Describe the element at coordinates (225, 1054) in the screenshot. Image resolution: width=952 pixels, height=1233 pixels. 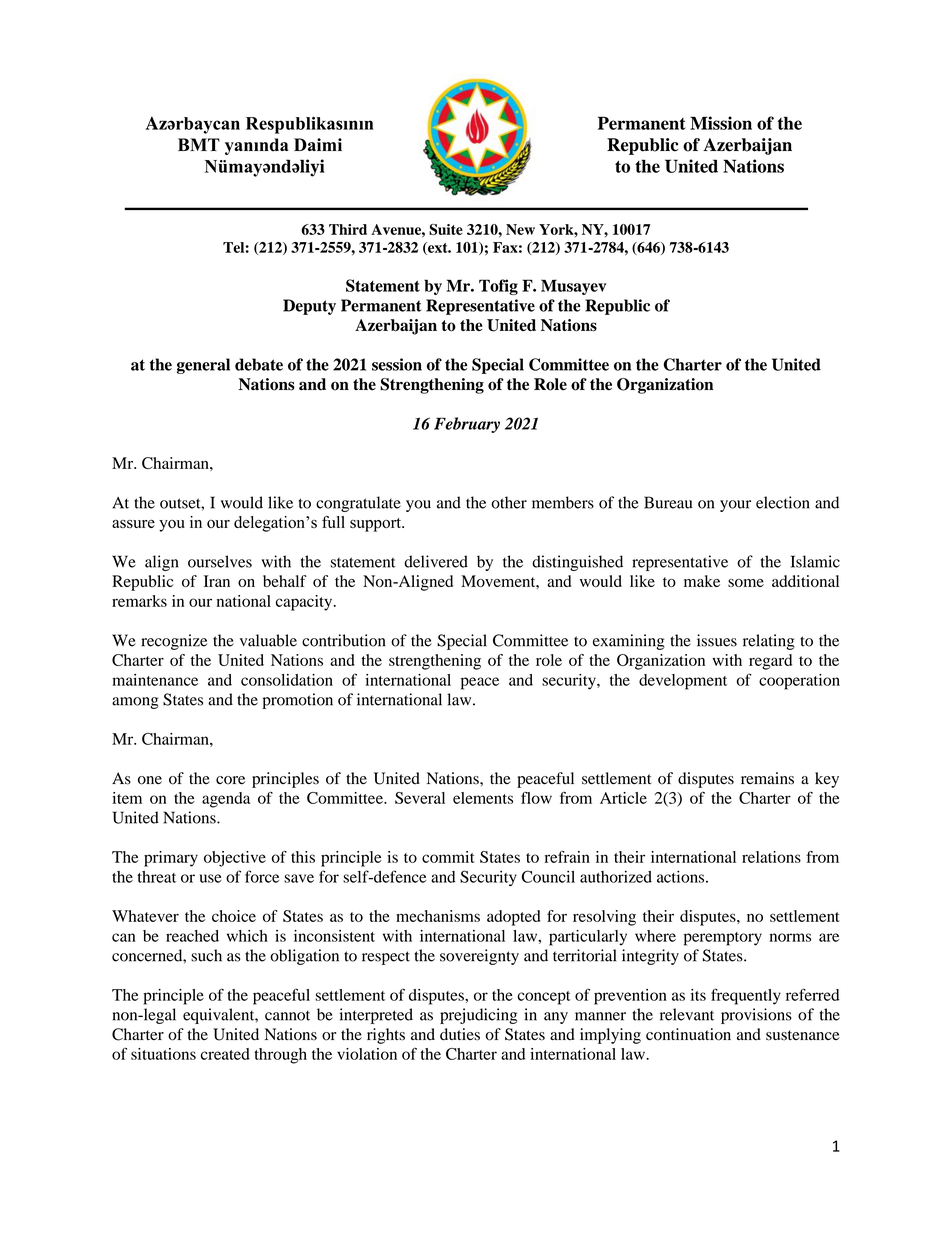
I see `created` at that location.
